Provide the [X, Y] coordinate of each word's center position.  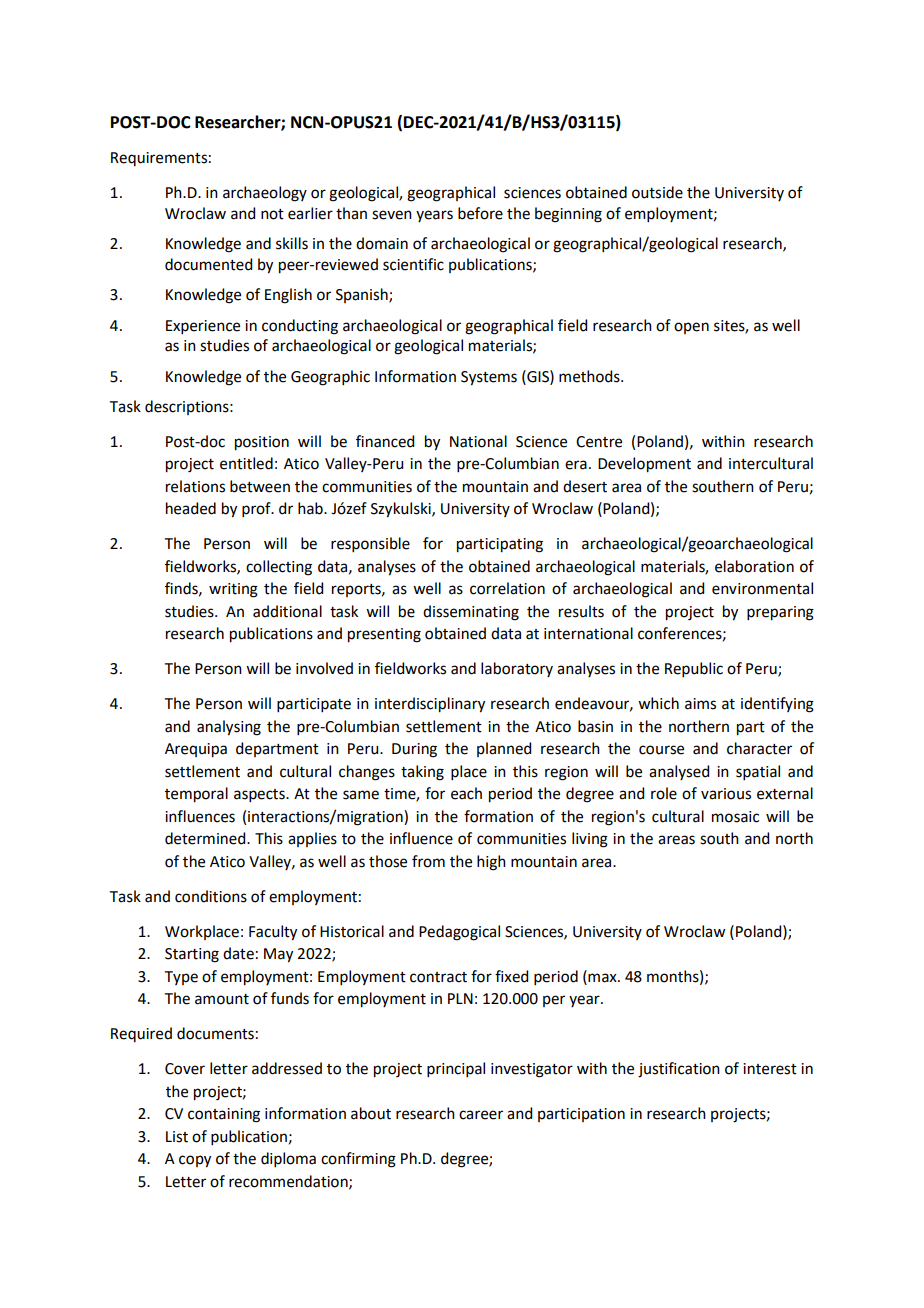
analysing [229, 728]
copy [195, 1161]
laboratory [517, 669]
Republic [694, 669]
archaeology [265, 194]
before [480, 213]
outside [657, 192]
